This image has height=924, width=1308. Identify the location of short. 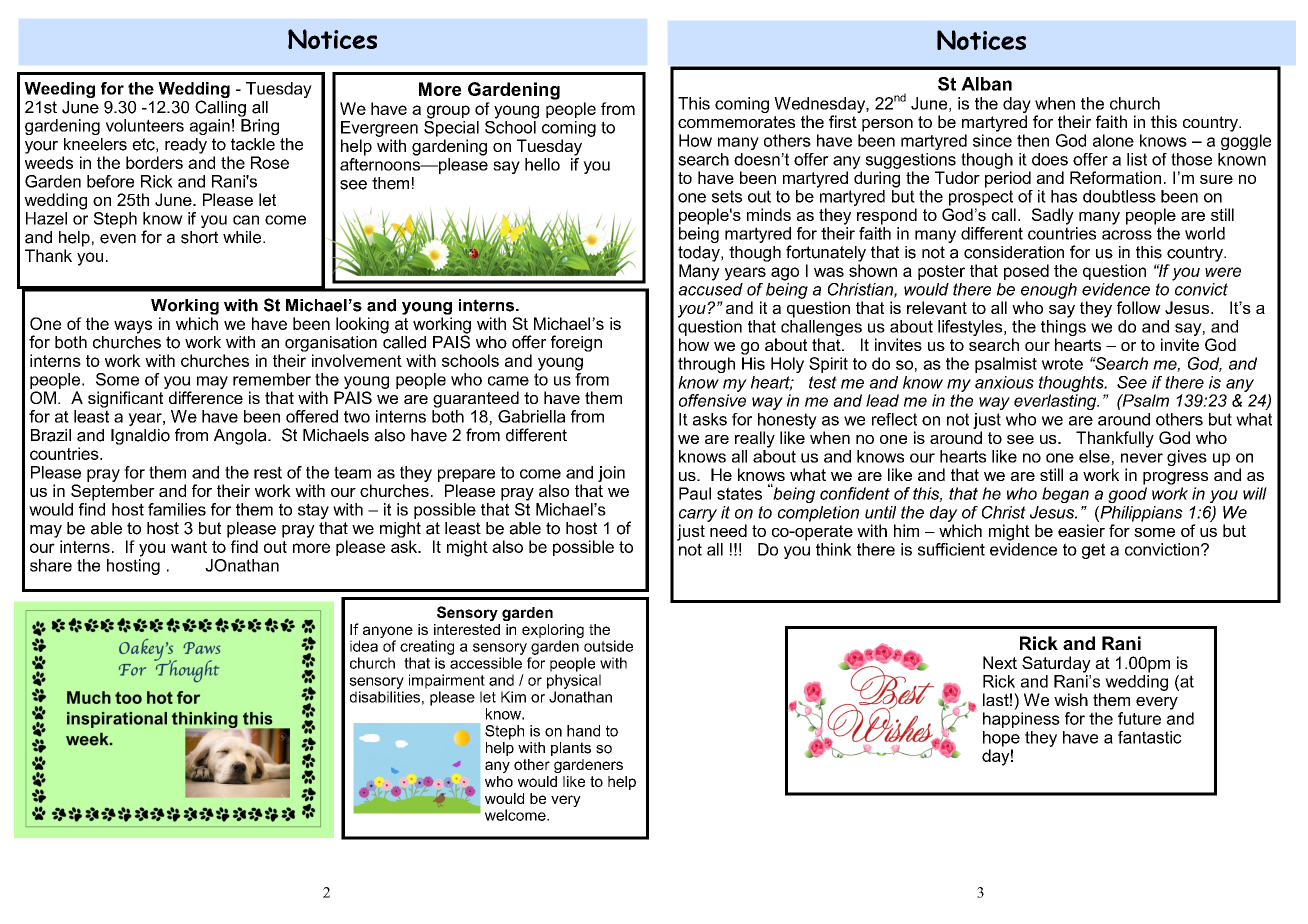
(199, 237).
